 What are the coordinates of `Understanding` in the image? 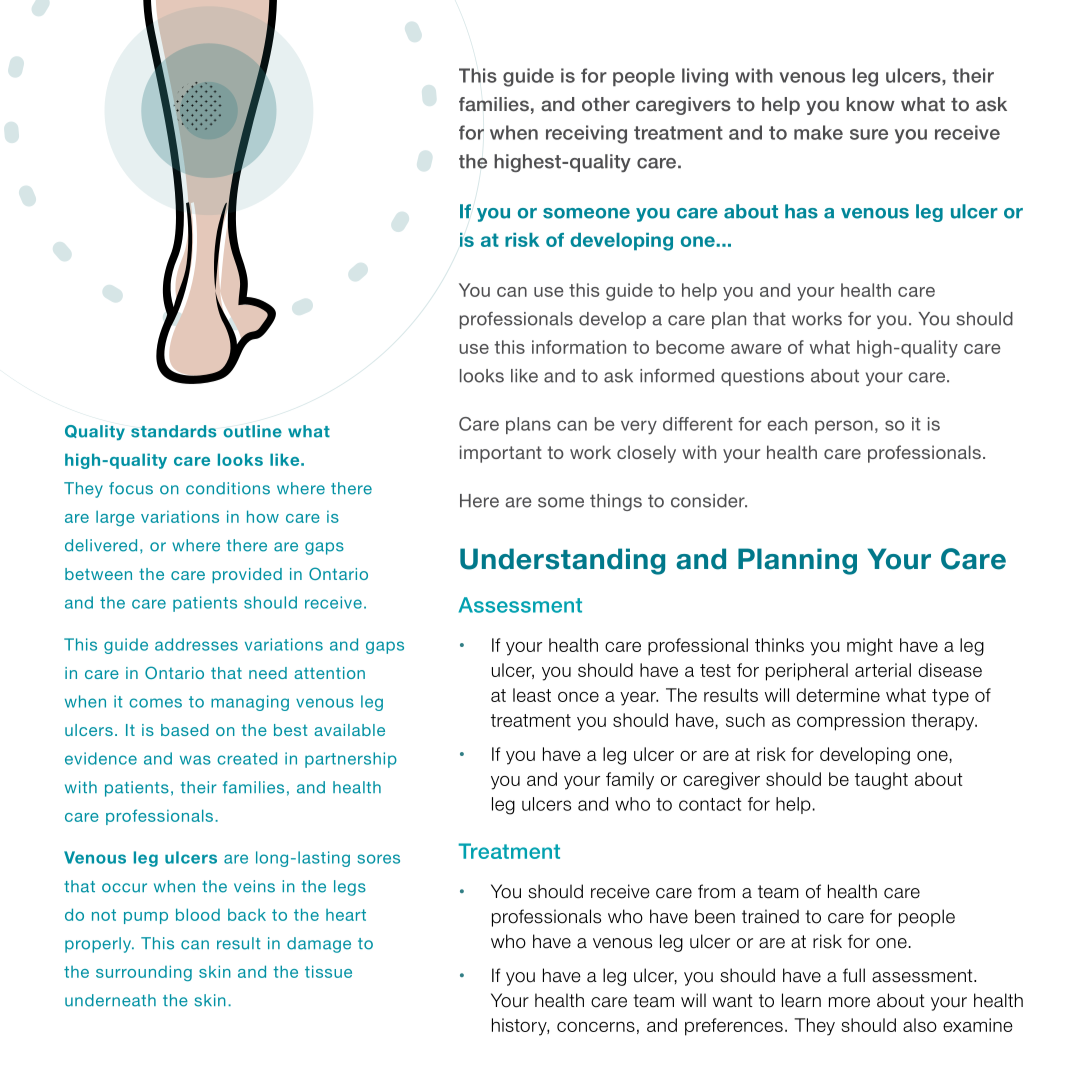 It's located at (562, 561).
